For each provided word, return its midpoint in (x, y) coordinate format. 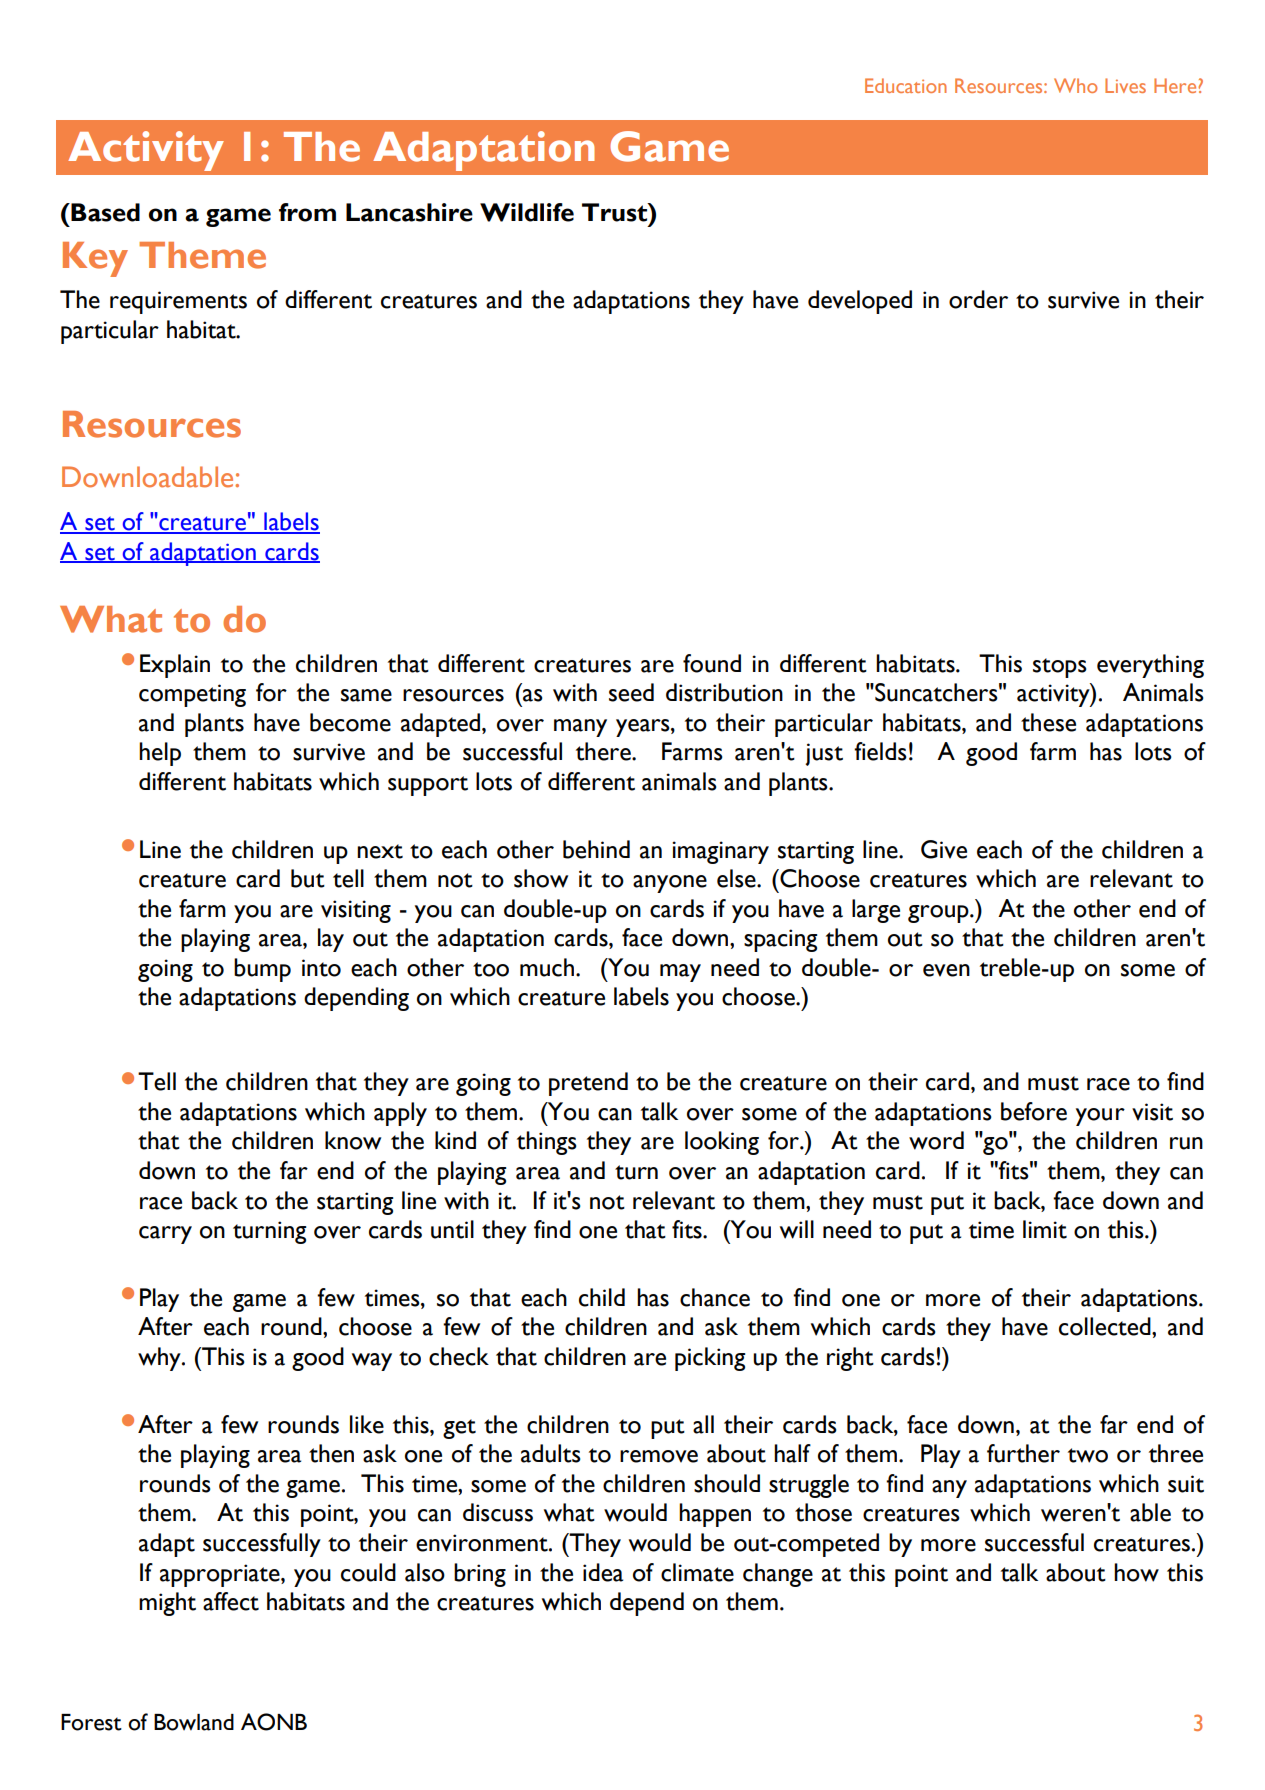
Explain (175, 666)
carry (165, 1235)
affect (231, 1601)
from (307, 212)
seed (631, 692)
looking (722, 1143)
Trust (615, 212)
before (1034, 1111)
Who (1075, 85)
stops (1060, 668)
